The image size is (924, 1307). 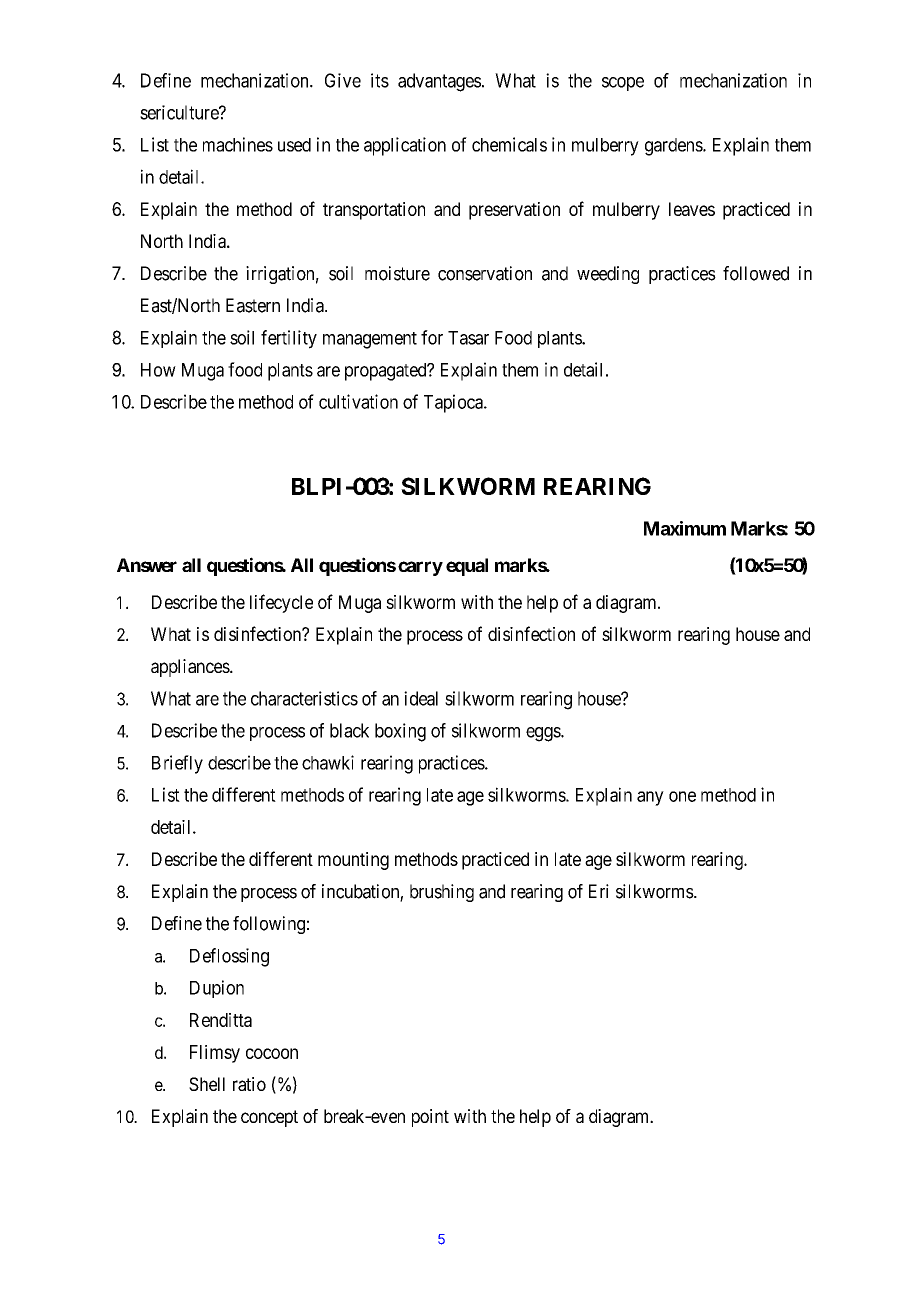 I want to click on Shell, so click(x=207, y=1084).
